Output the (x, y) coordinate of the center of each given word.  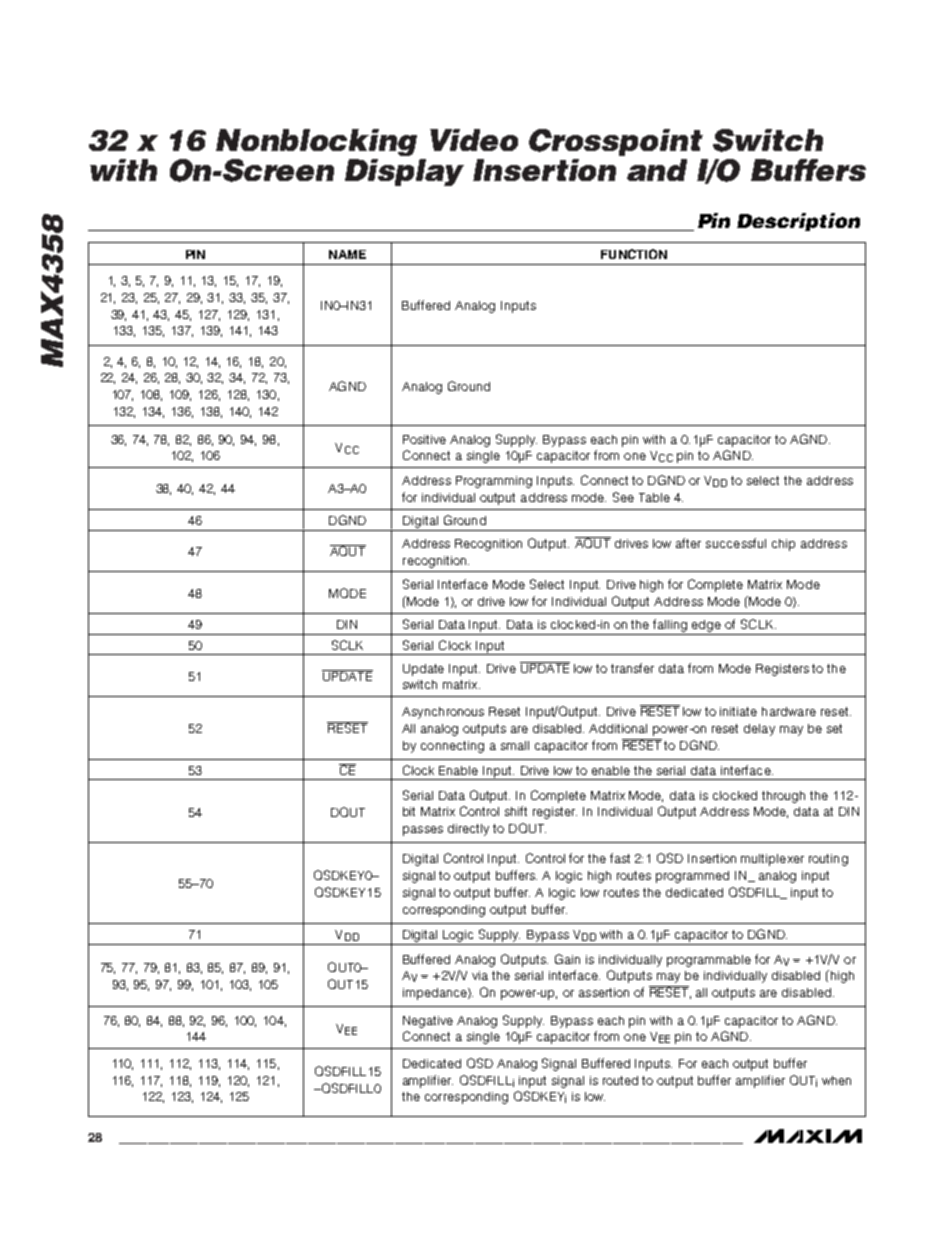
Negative (428, 1022)
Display (404, 172)
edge (706, 626)
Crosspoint (616, 142)
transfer (632, 668)
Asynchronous (443, 713)
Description (798, 222)
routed (620, 1080)
